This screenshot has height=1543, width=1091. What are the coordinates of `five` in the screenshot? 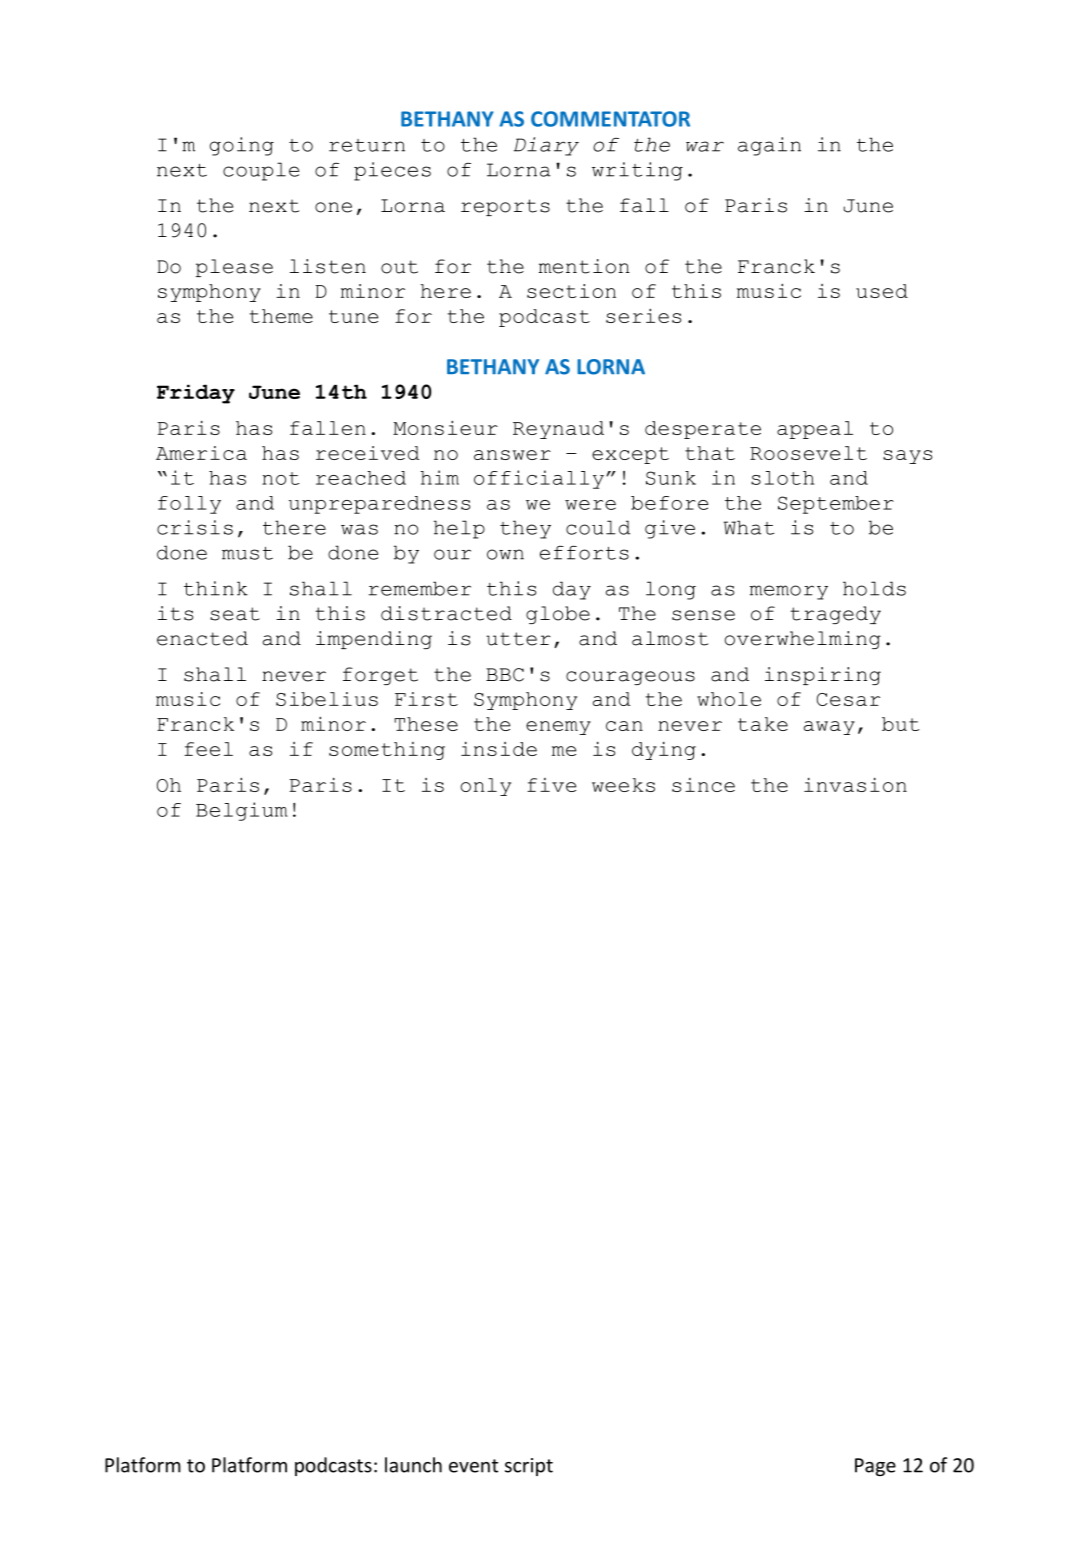 It's located at (551, 785).
